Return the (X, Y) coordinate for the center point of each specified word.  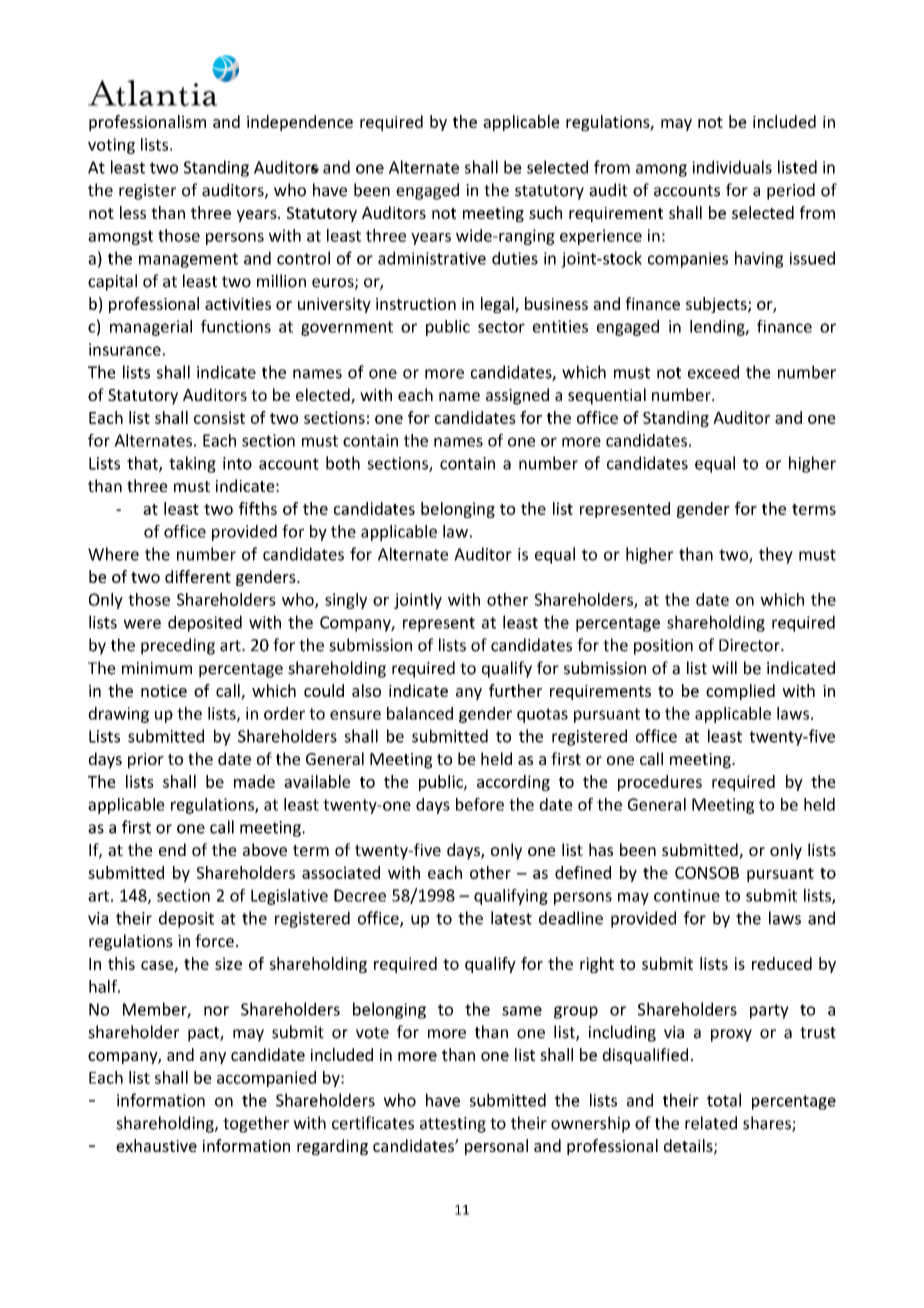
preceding (178, 646)
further (515, 690)
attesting (453, 1125)
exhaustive (156, 1145)
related (711, 1123)
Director (750, 645)
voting (111, 146)
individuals (732, 167)
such (545, 212)
